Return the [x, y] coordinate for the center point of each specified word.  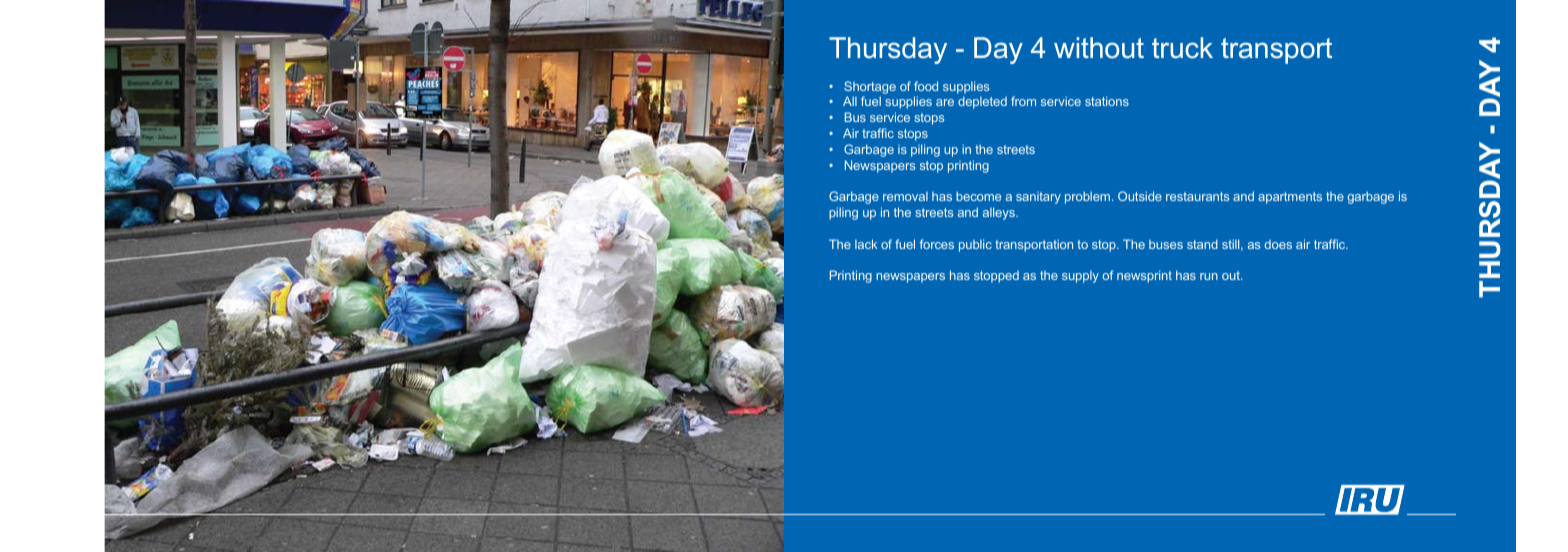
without [1099, 48]
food [926, 86]
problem [1089, 197]
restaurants [1197, 196]
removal [905, 196]
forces [936, 244]
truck [1182, 48]
